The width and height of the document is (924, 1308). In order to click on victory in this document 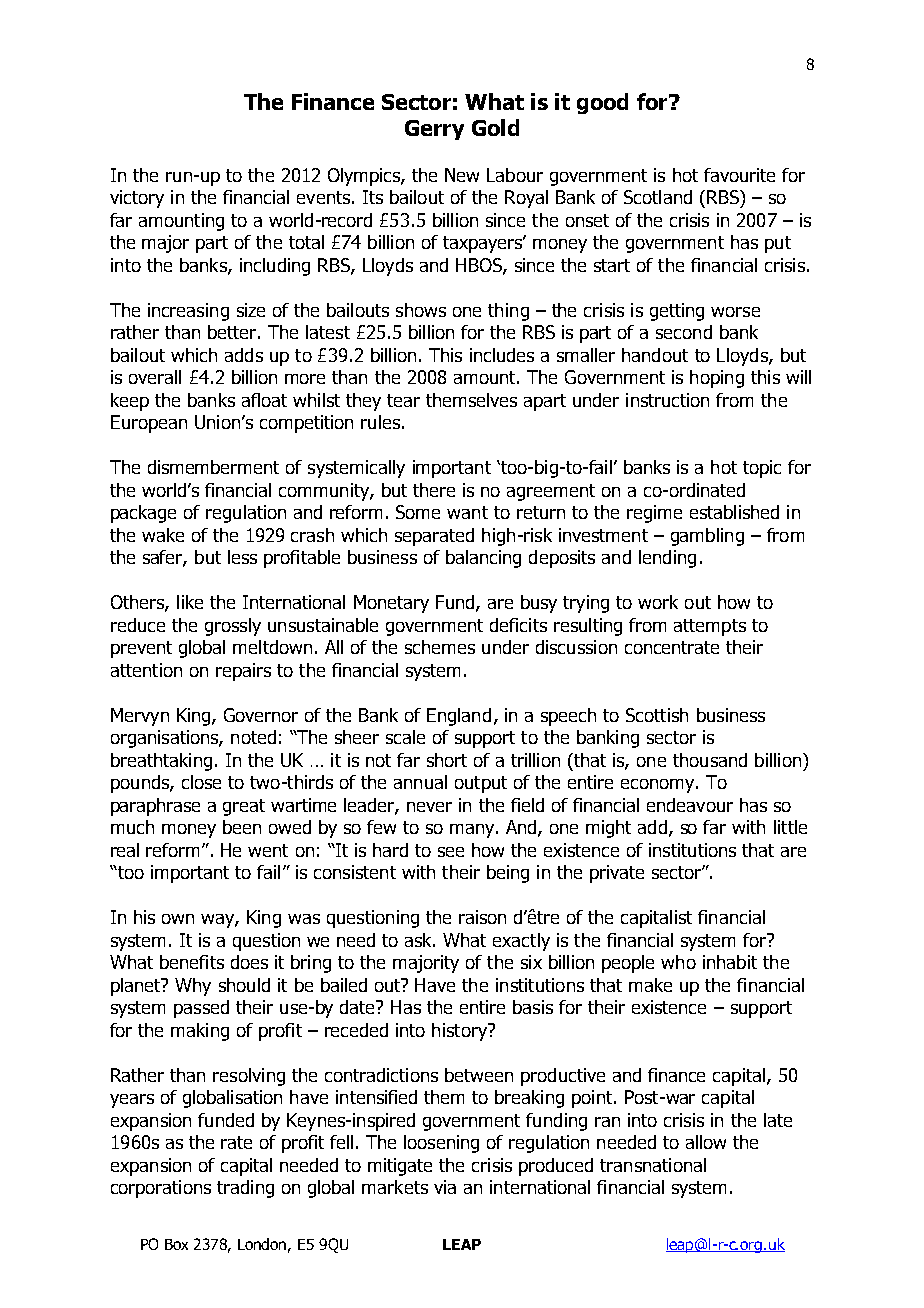, I will do `click(137, 199)`.
